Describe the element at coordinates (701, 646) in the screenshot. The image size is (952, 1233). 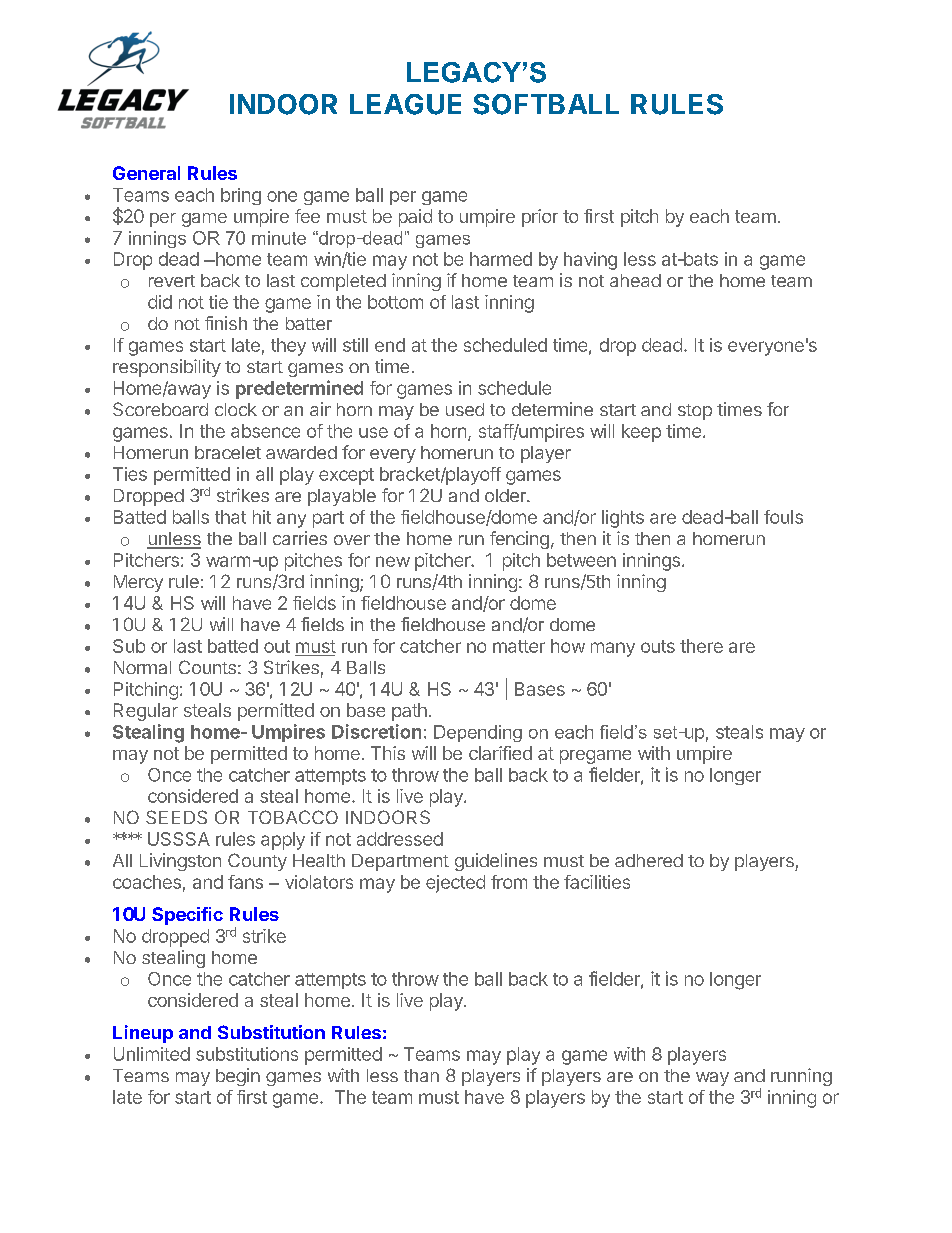
I see `there` at that location.
